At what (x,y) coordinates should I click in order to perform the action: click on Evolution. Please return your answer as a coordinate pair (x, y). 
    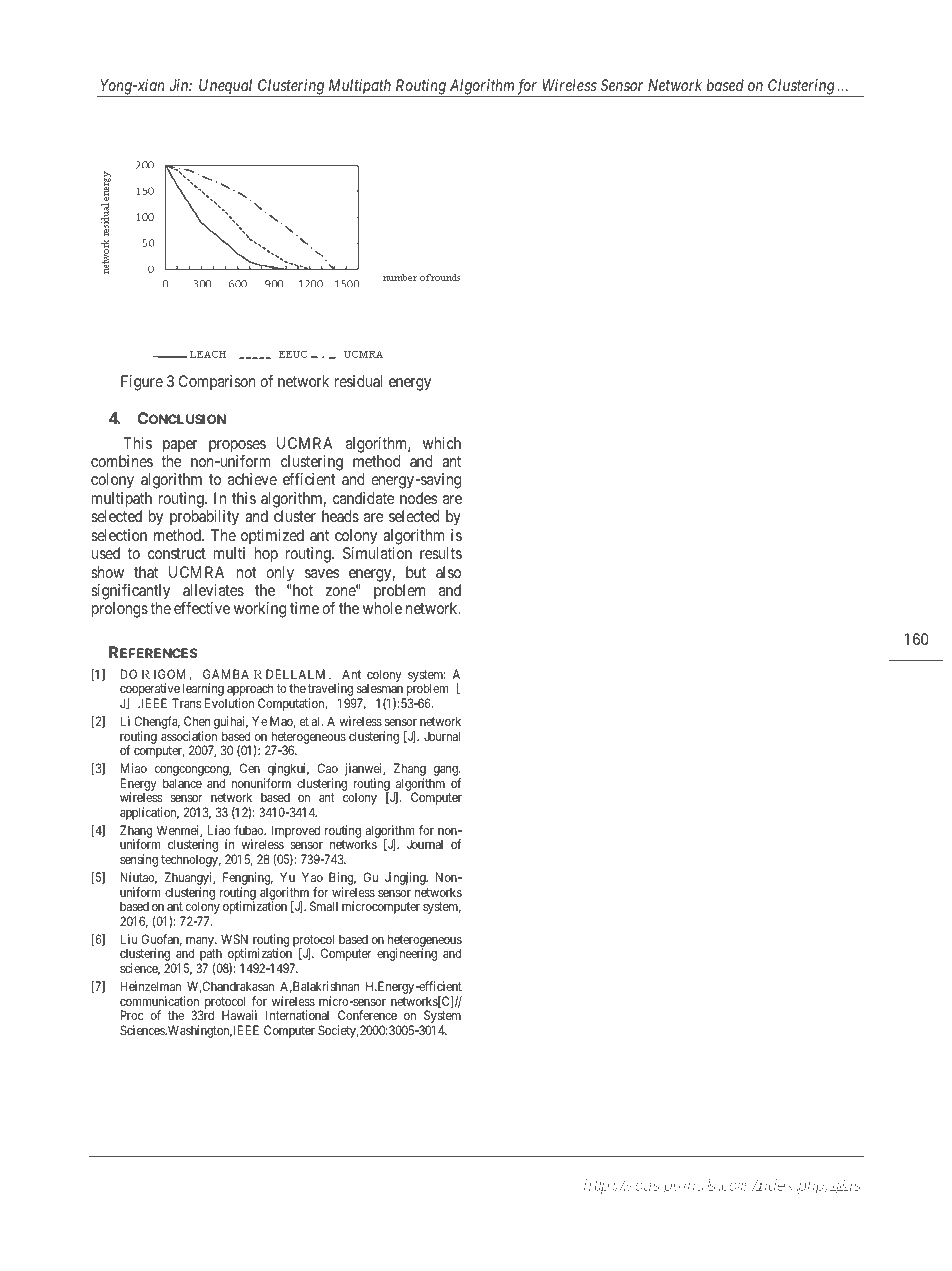
    Looking at the image, I should click on (229, 703).
